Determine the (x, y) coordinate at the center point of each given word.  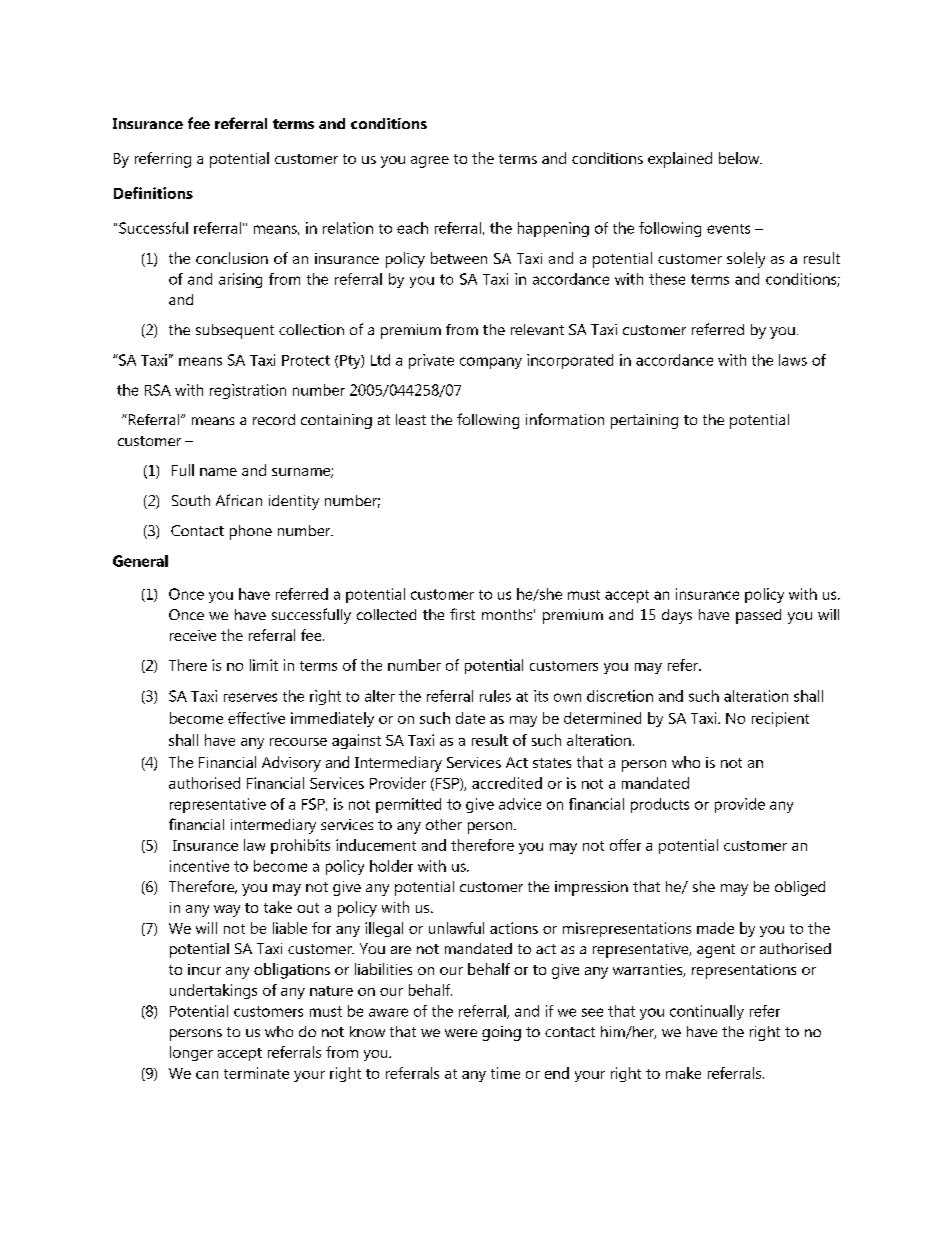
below (740, 158)
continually (707, 1012)
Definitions (153, 193)
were (461, 1033)
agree (430, 162)
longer (191, 1053)
